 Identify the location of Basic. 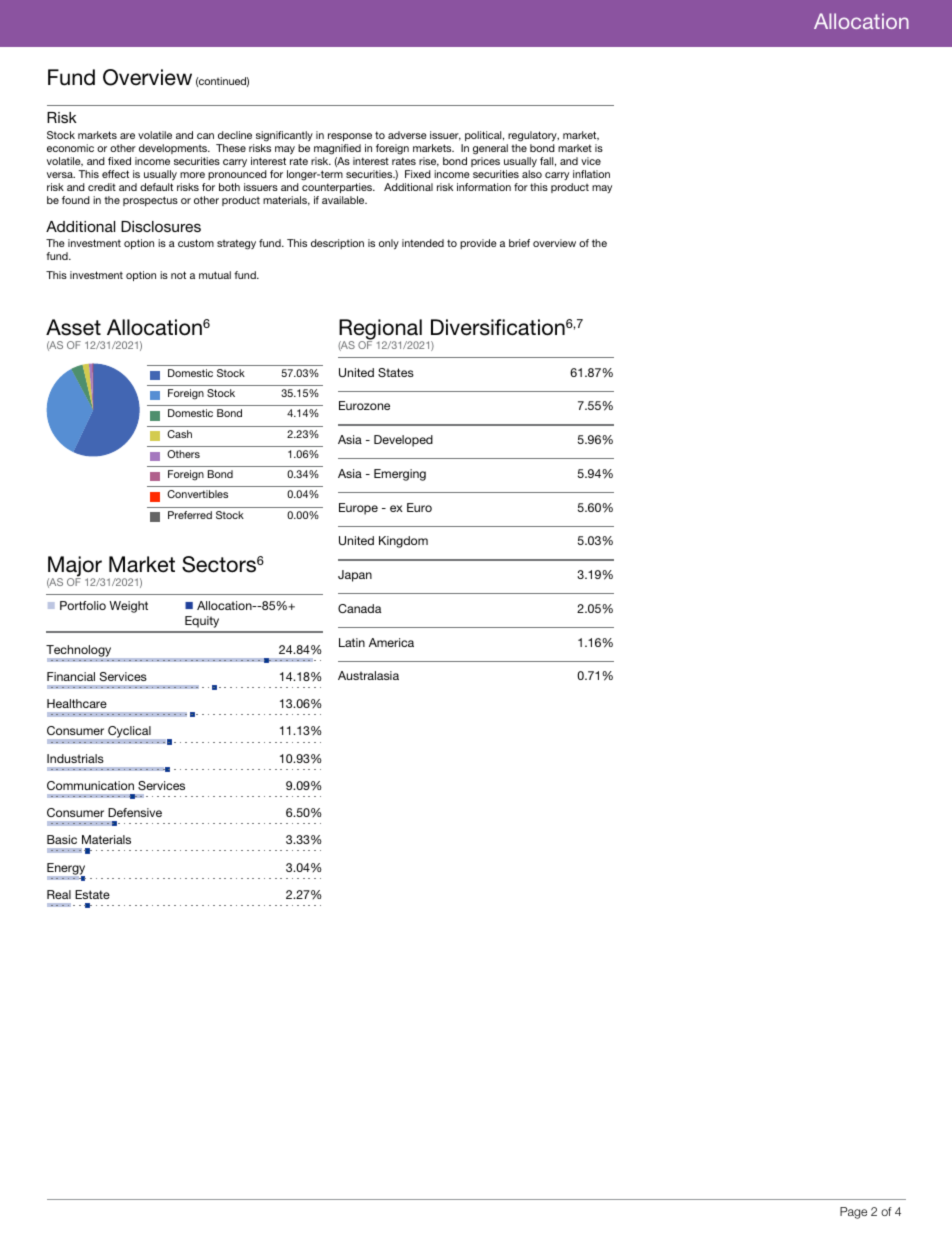
(62, 839).
